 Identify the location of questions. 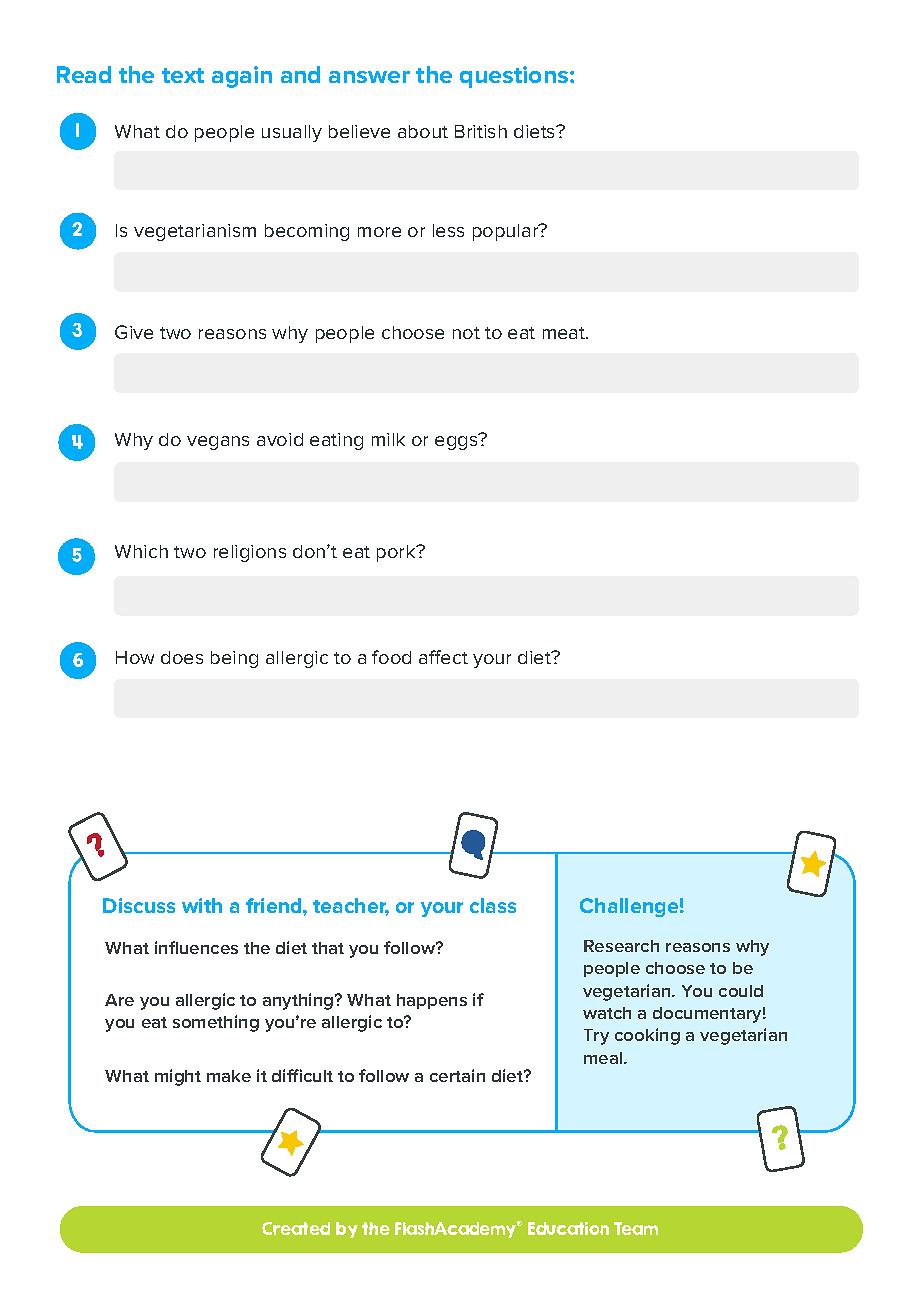
(515, 77).
